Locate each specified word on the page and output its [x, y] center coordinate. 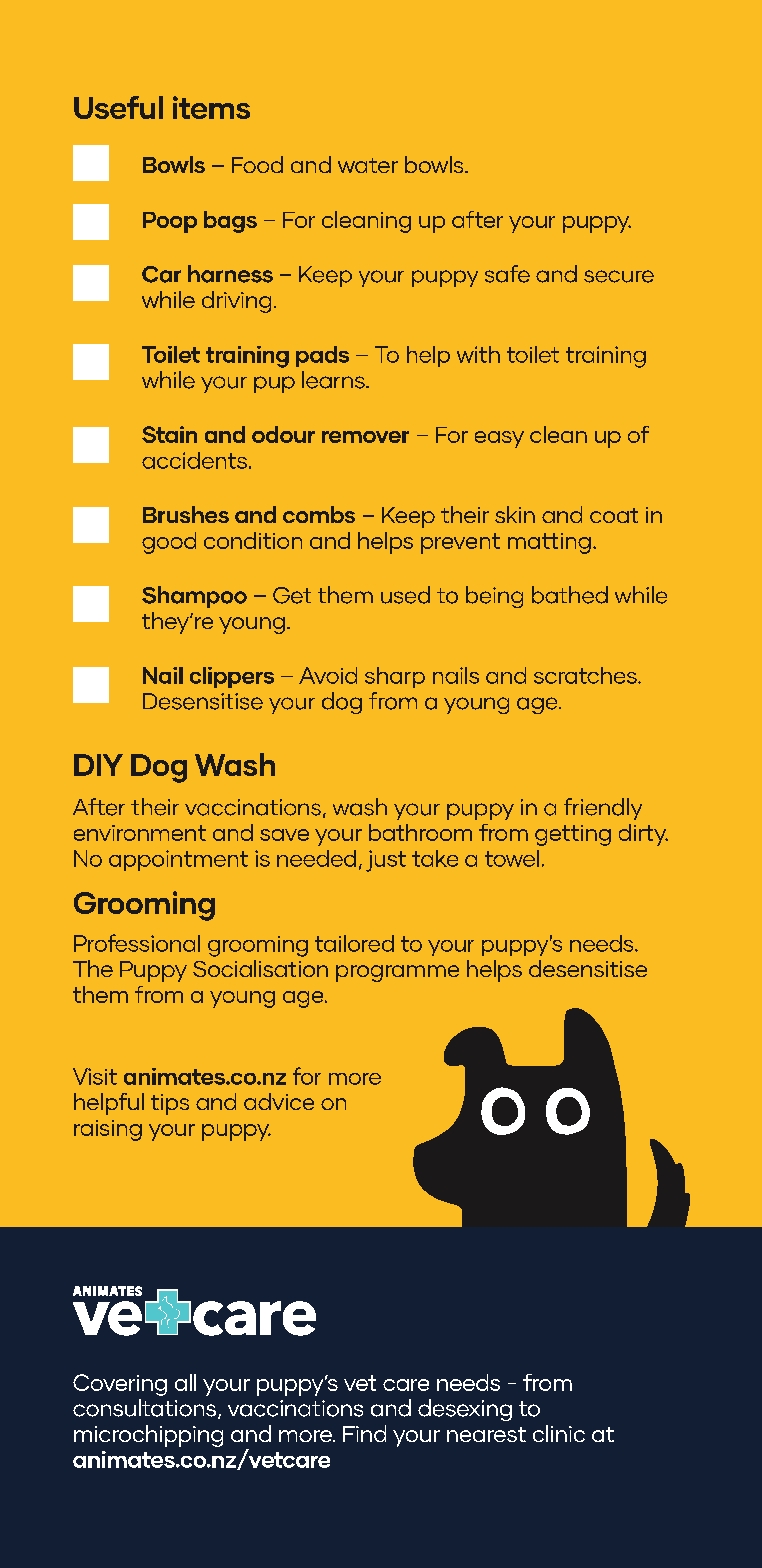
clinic [559, 1433]
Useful [118, 107]
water [368, 165]
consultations [146, 1409]
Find [364, 1433]
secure [619, 276]
